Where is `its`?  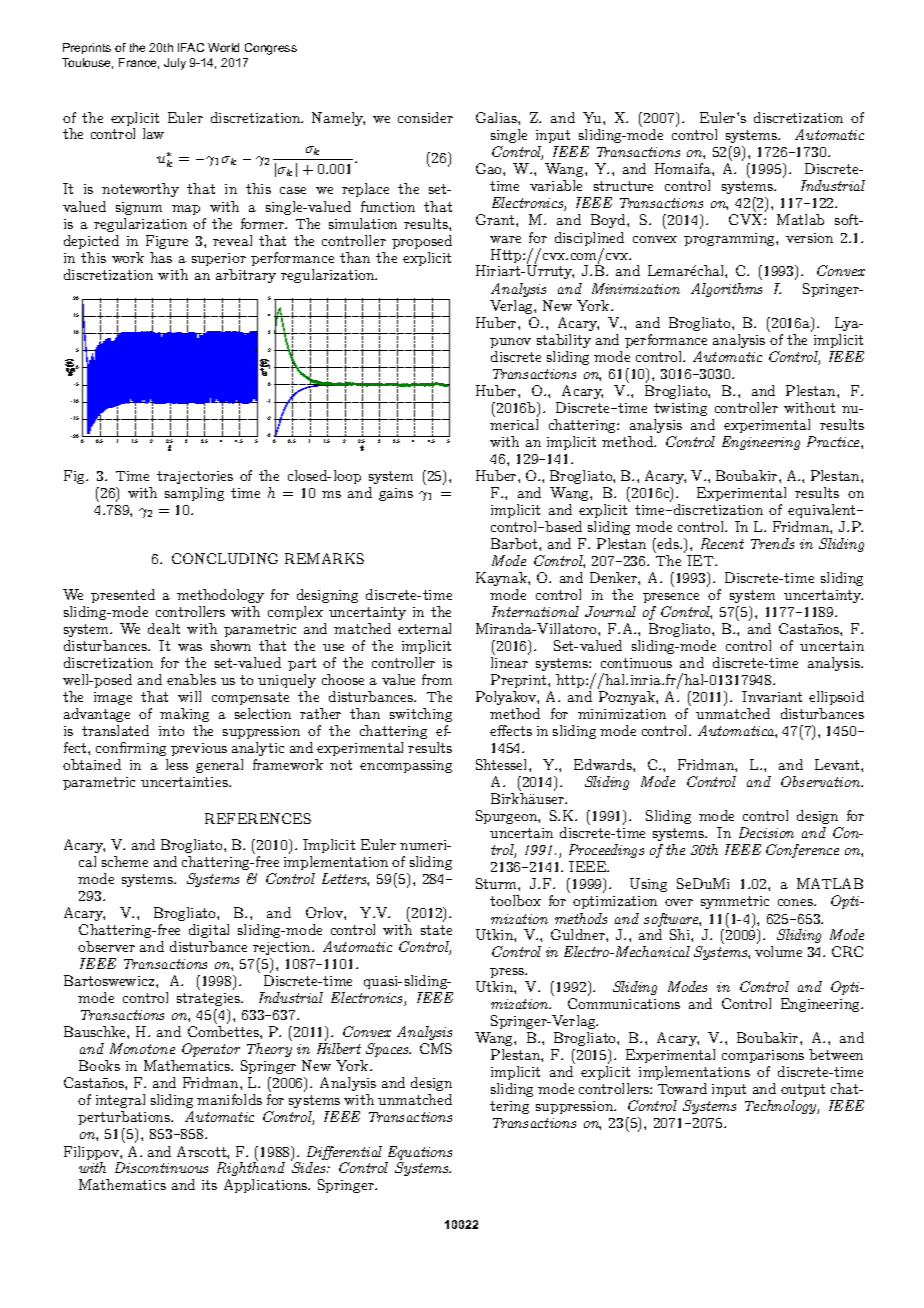 its is located at coordinates (209, 1185).
